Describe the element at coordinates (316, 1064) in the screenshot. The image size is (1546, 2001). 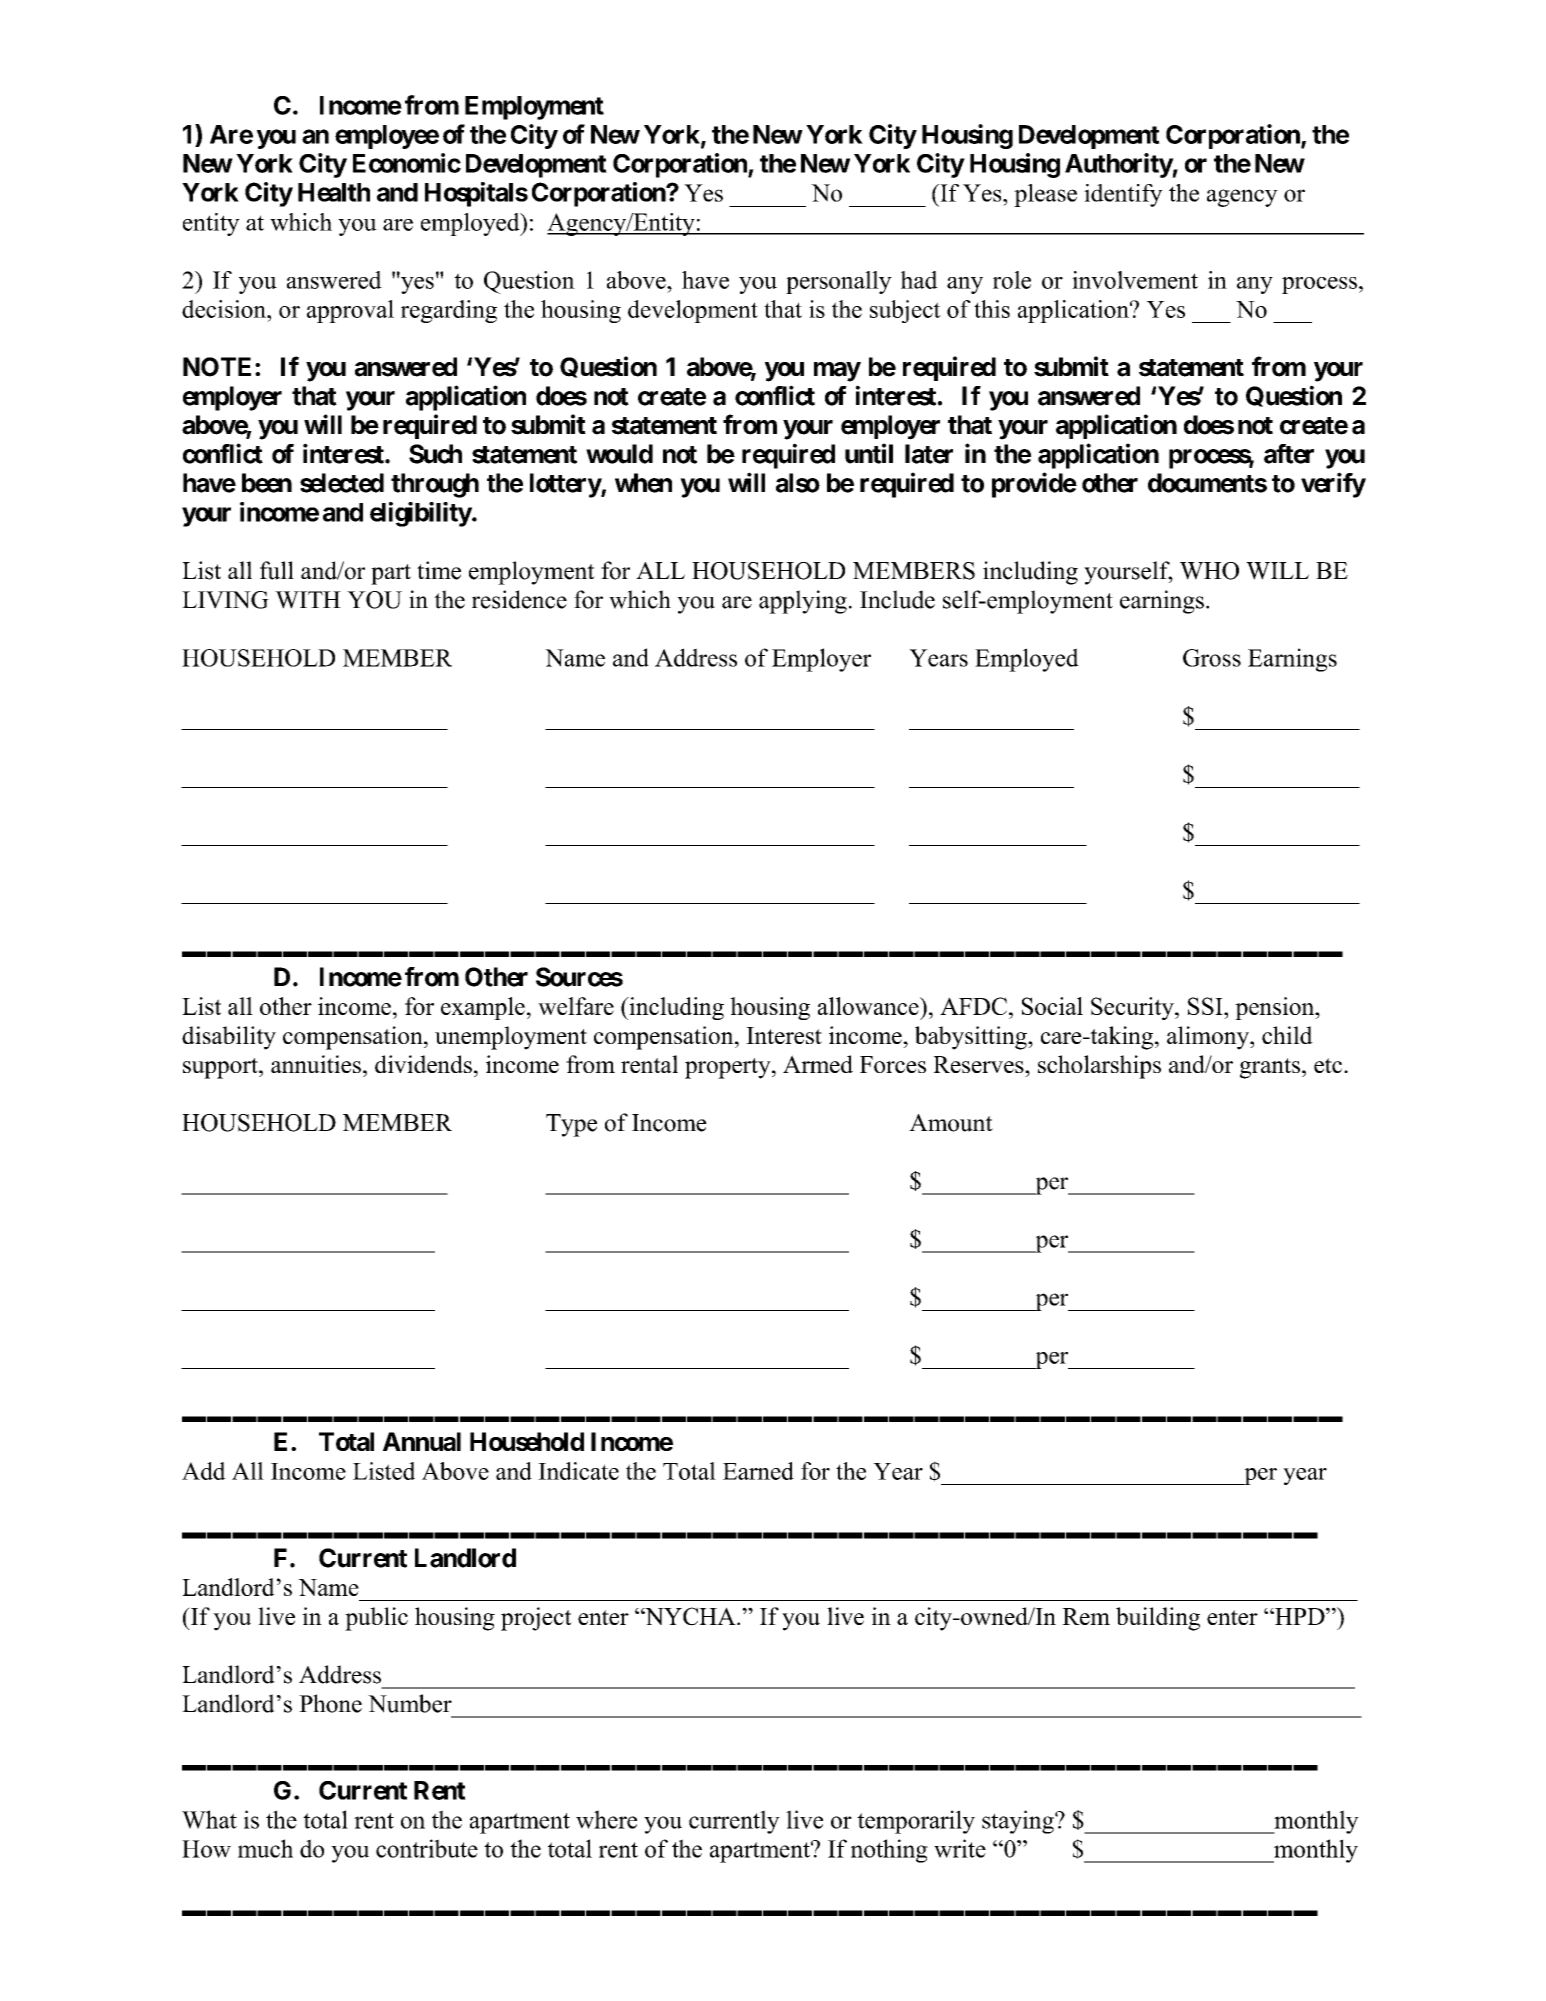
I see `annuities` at that location.
